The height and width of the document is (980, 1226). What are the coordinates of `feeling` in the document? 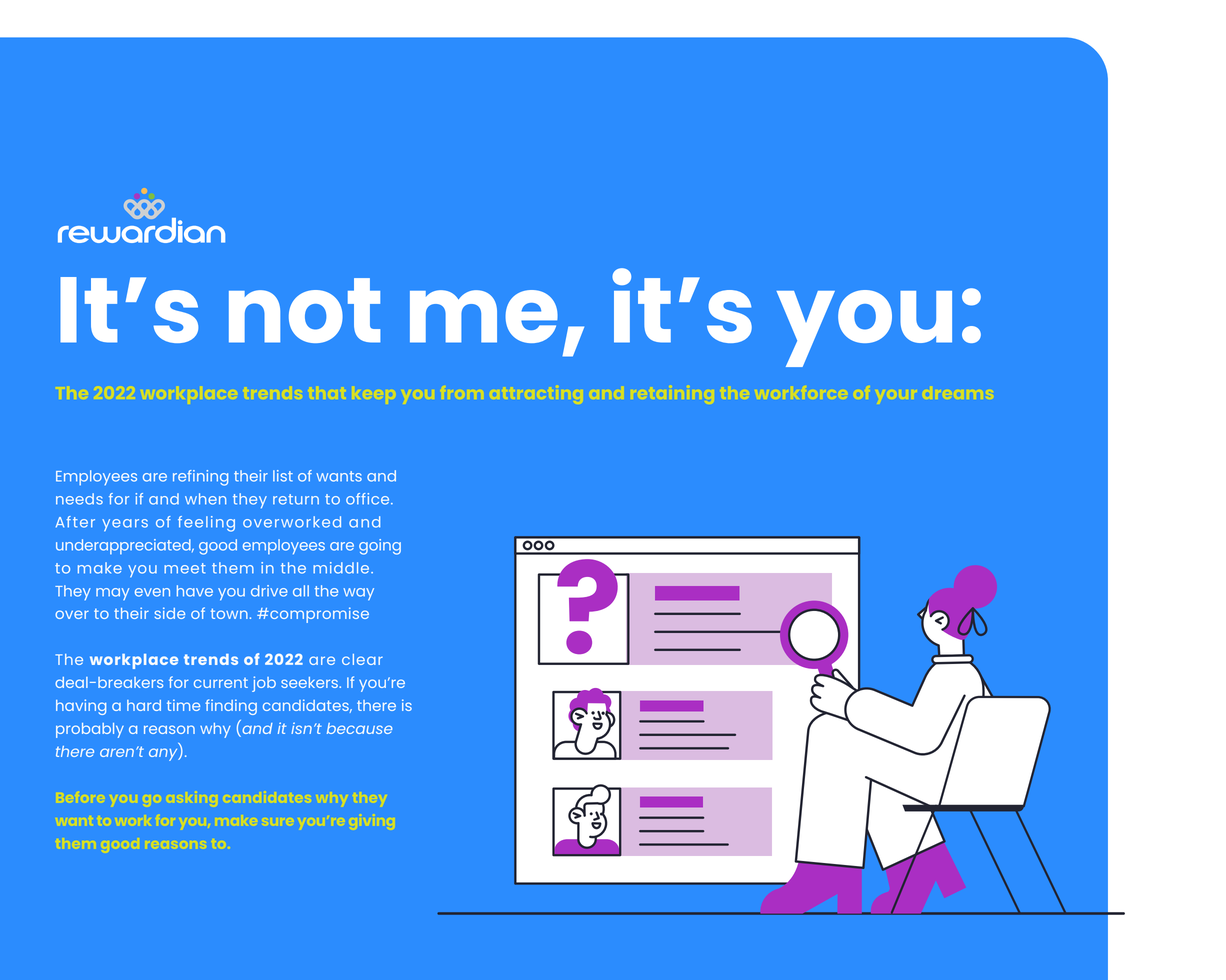 It's located at (206, 524).
